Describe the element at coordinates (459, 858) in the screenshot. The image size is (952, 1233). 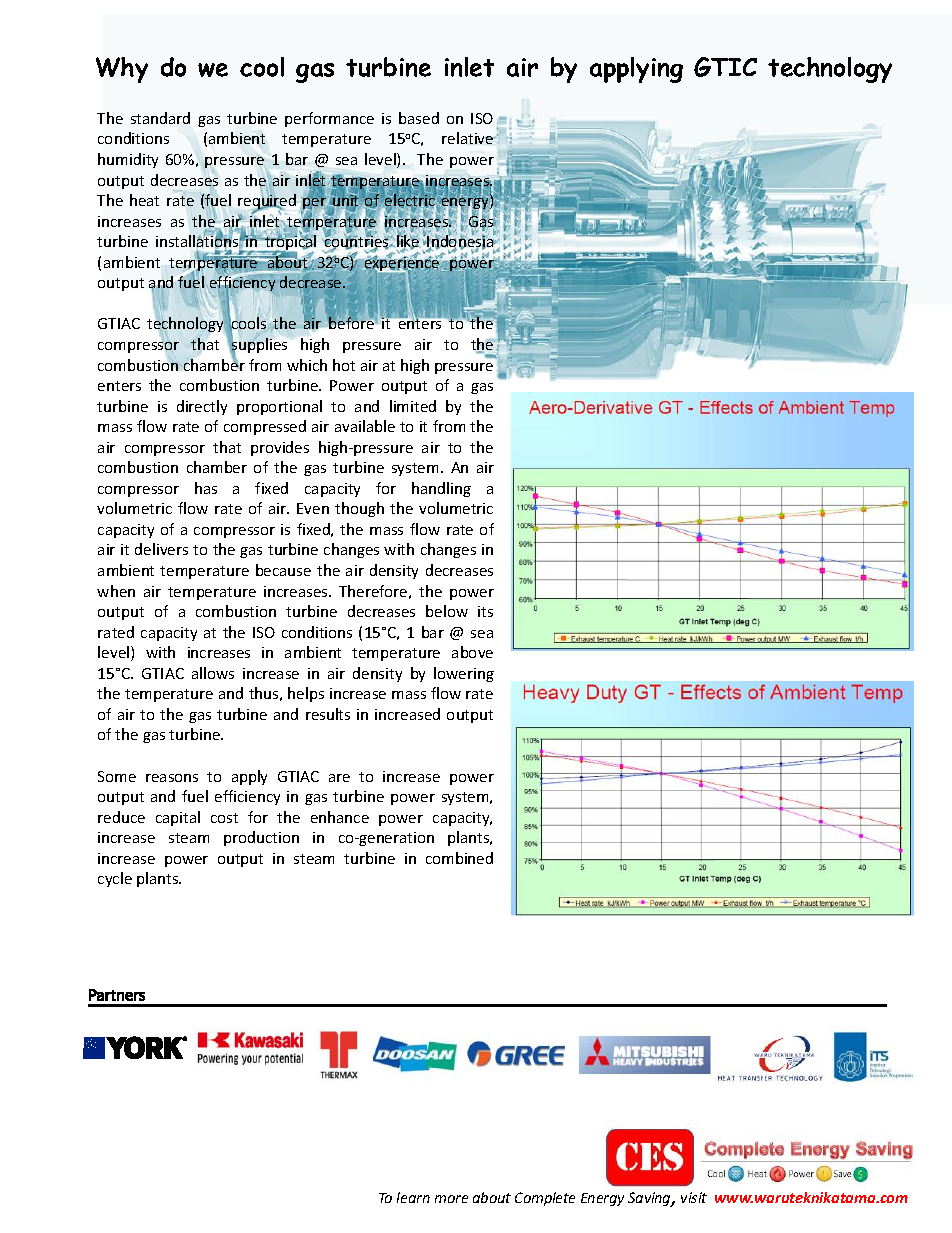
I see `combined` at that location.
